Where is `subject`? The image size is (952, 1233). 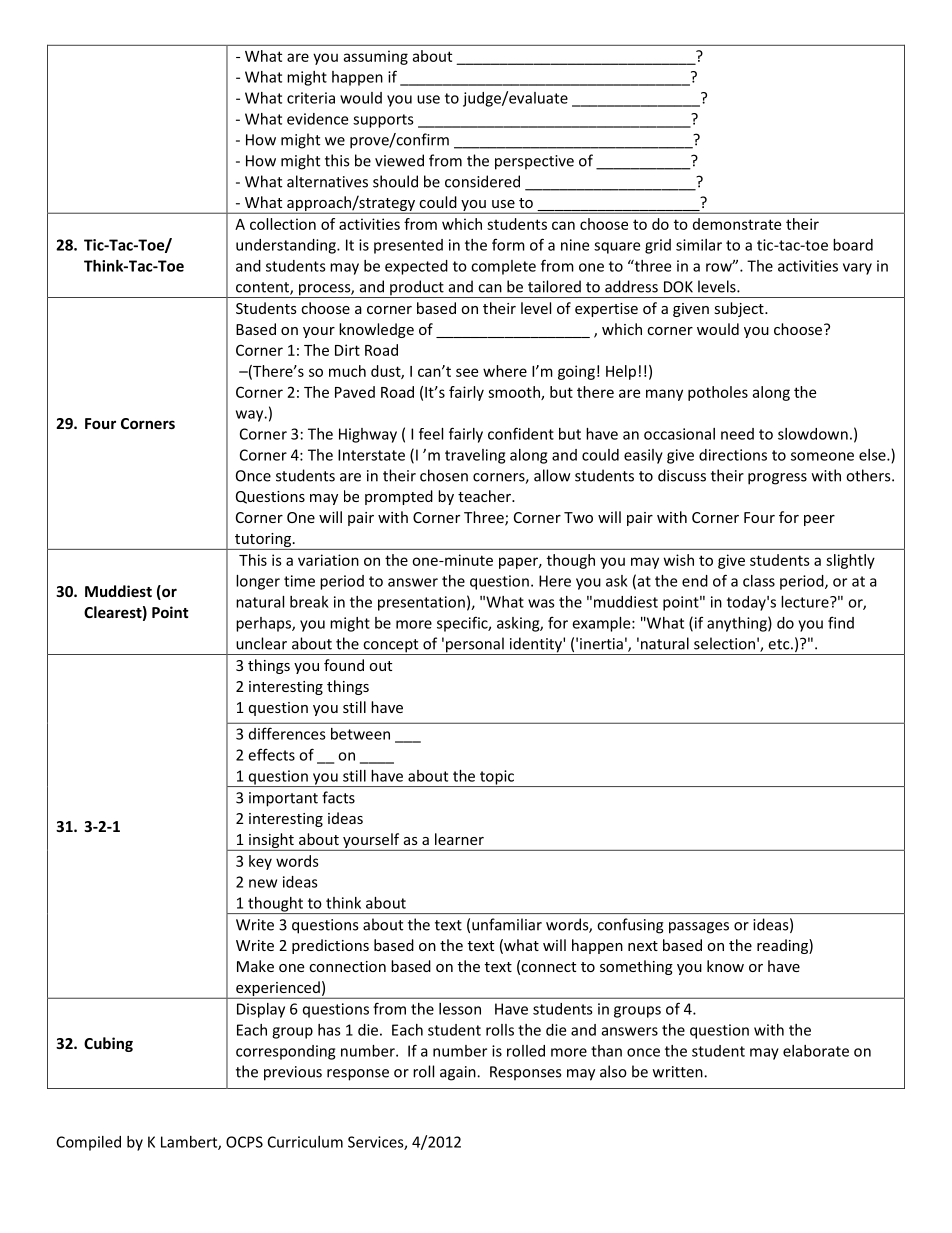
subject is located at coordinates (740, 309).
